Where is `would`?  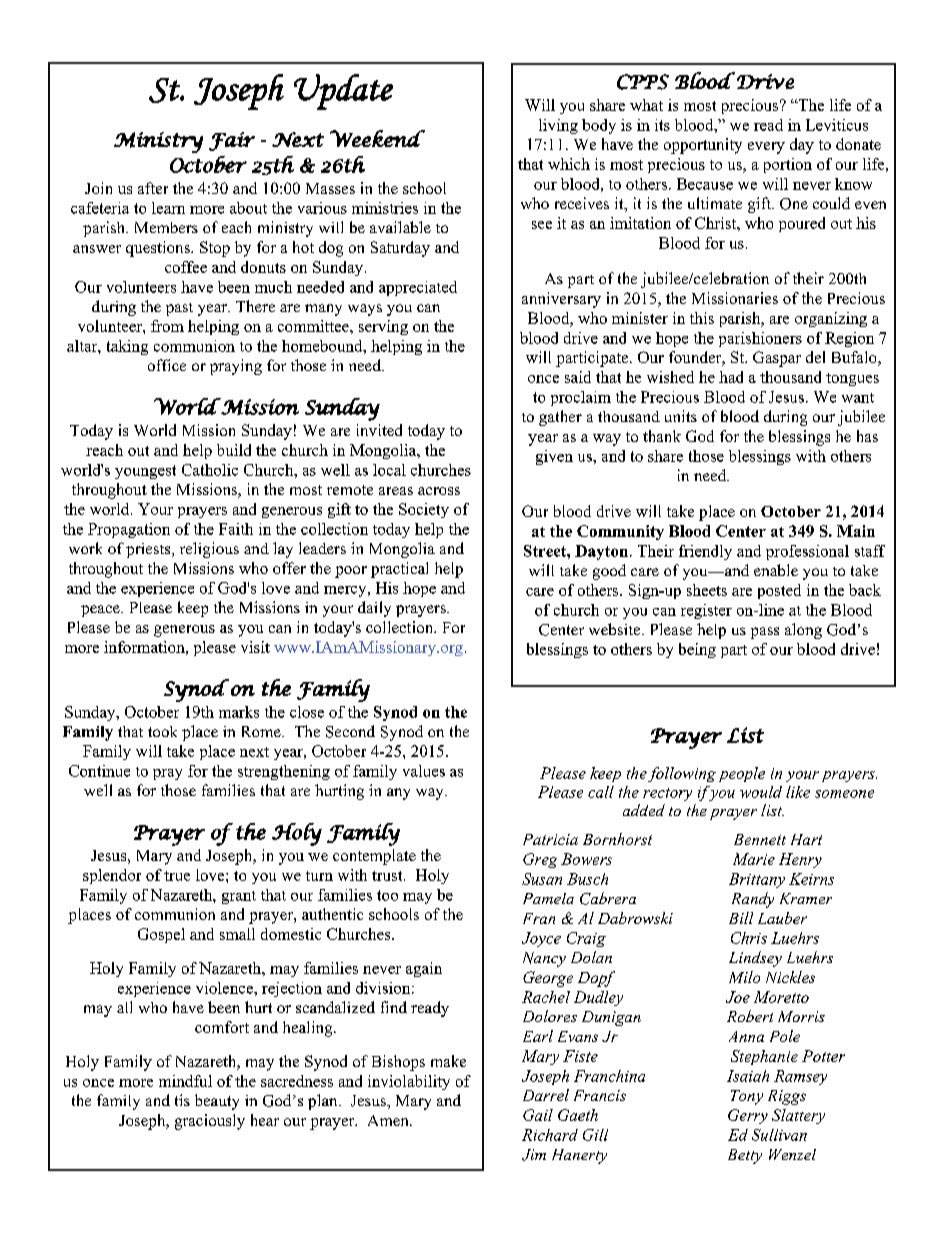
would is located at coordinates (761, 792).
